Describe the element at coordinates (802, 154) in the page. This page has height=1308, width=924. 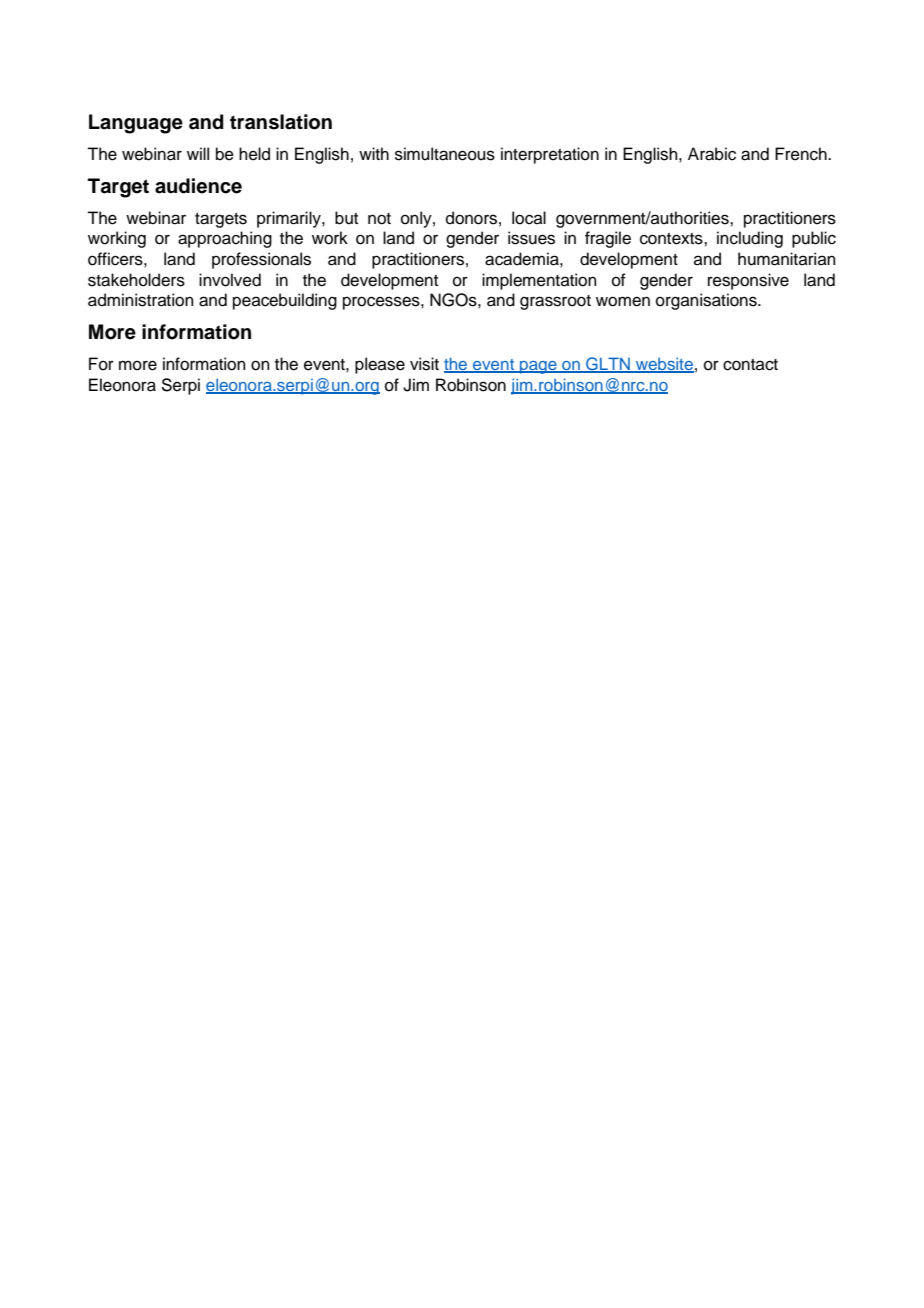
I see `French` at that location.
